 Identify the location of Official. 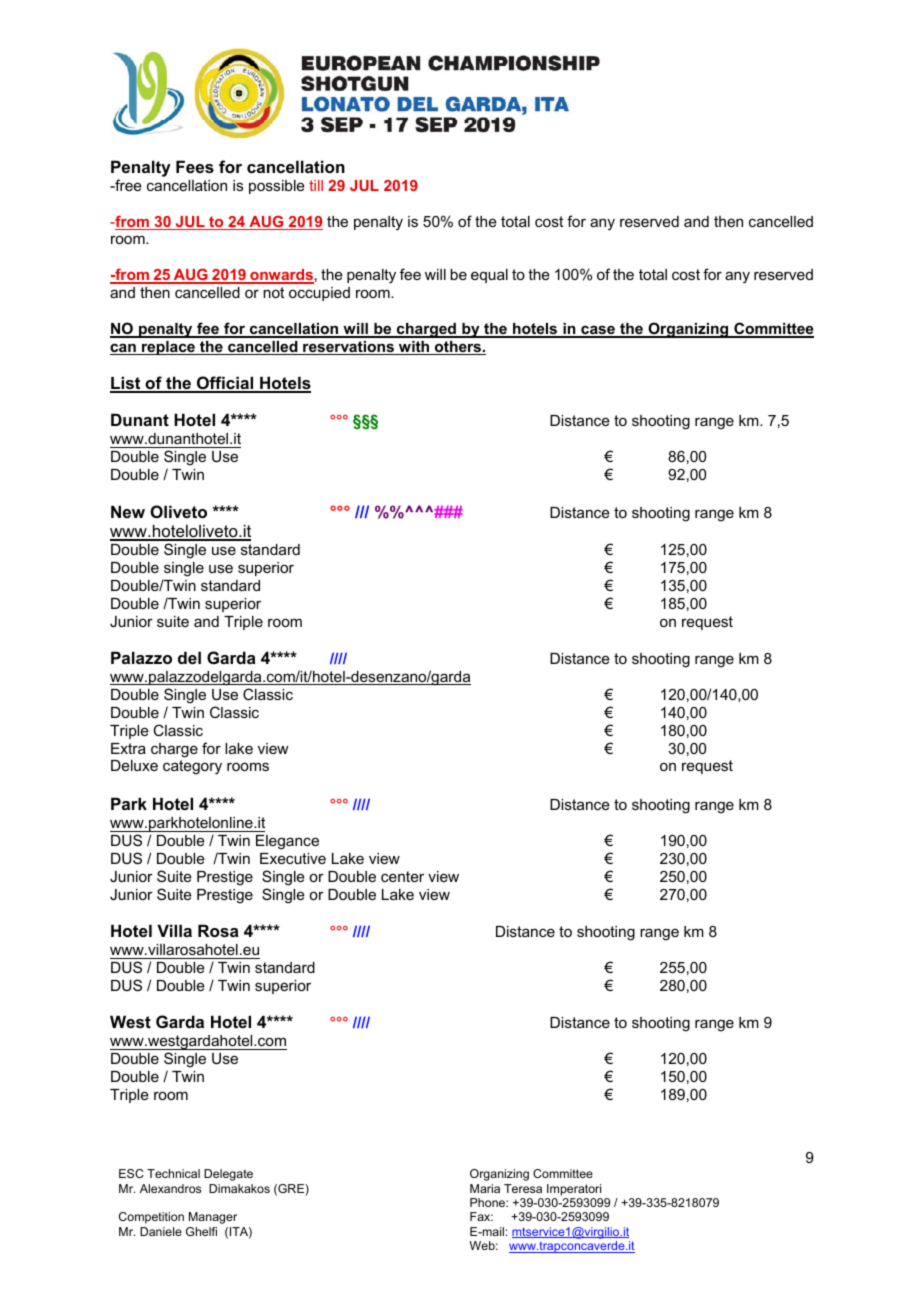
(225, 384).
